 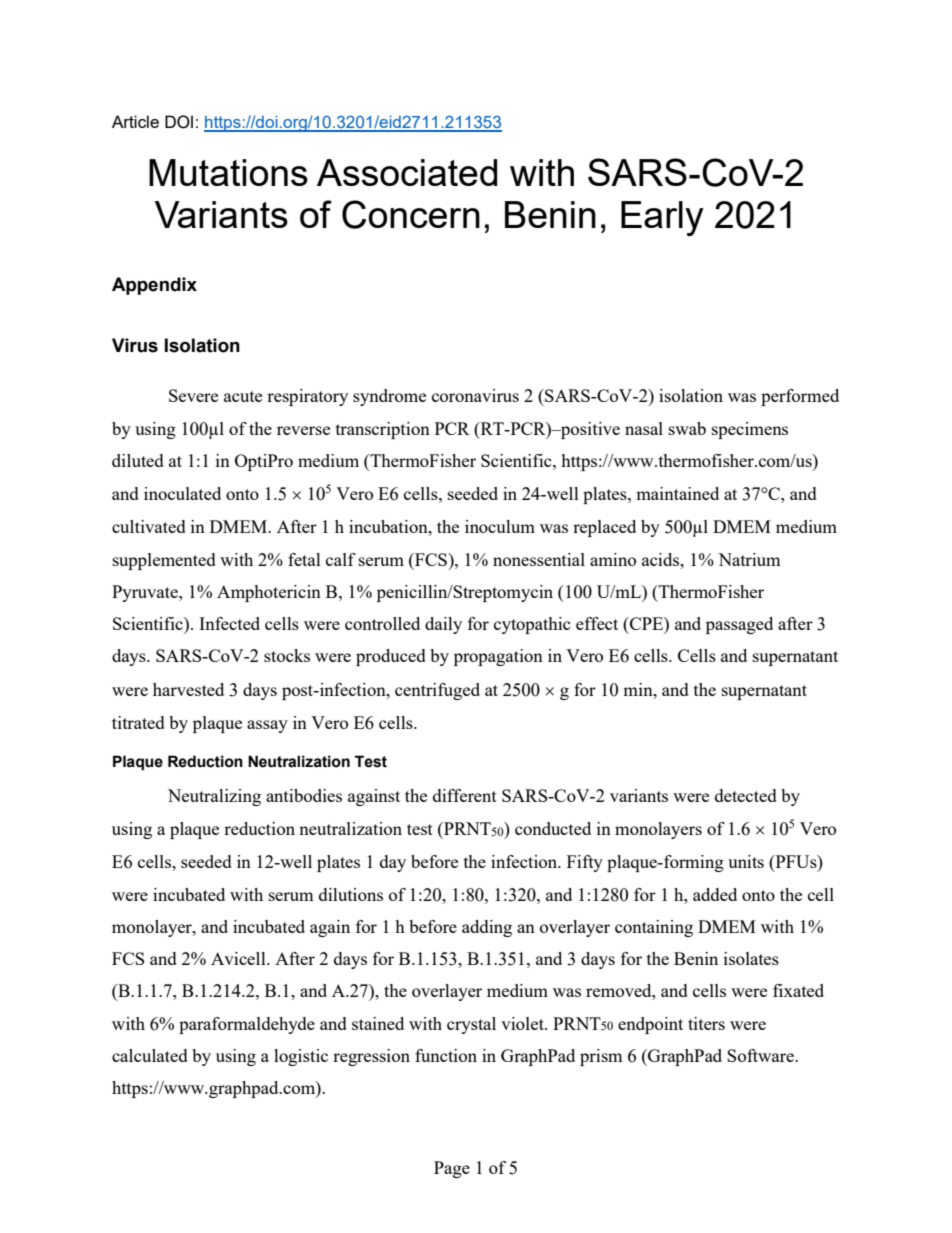 I want to click on acids, so click(x=662, y=559).
